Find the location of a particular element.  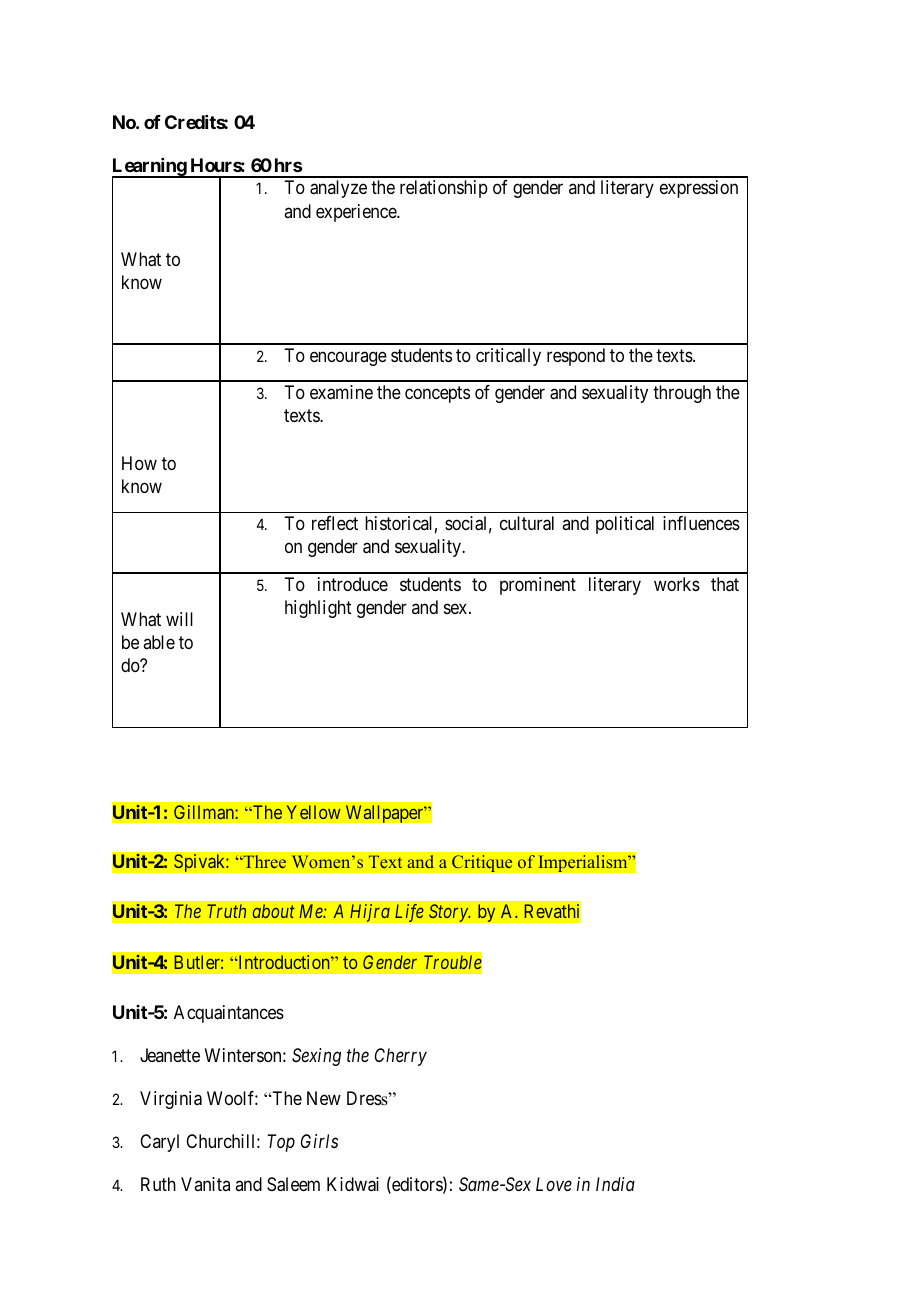

Caryl is located at coordinates (159, 1143).
